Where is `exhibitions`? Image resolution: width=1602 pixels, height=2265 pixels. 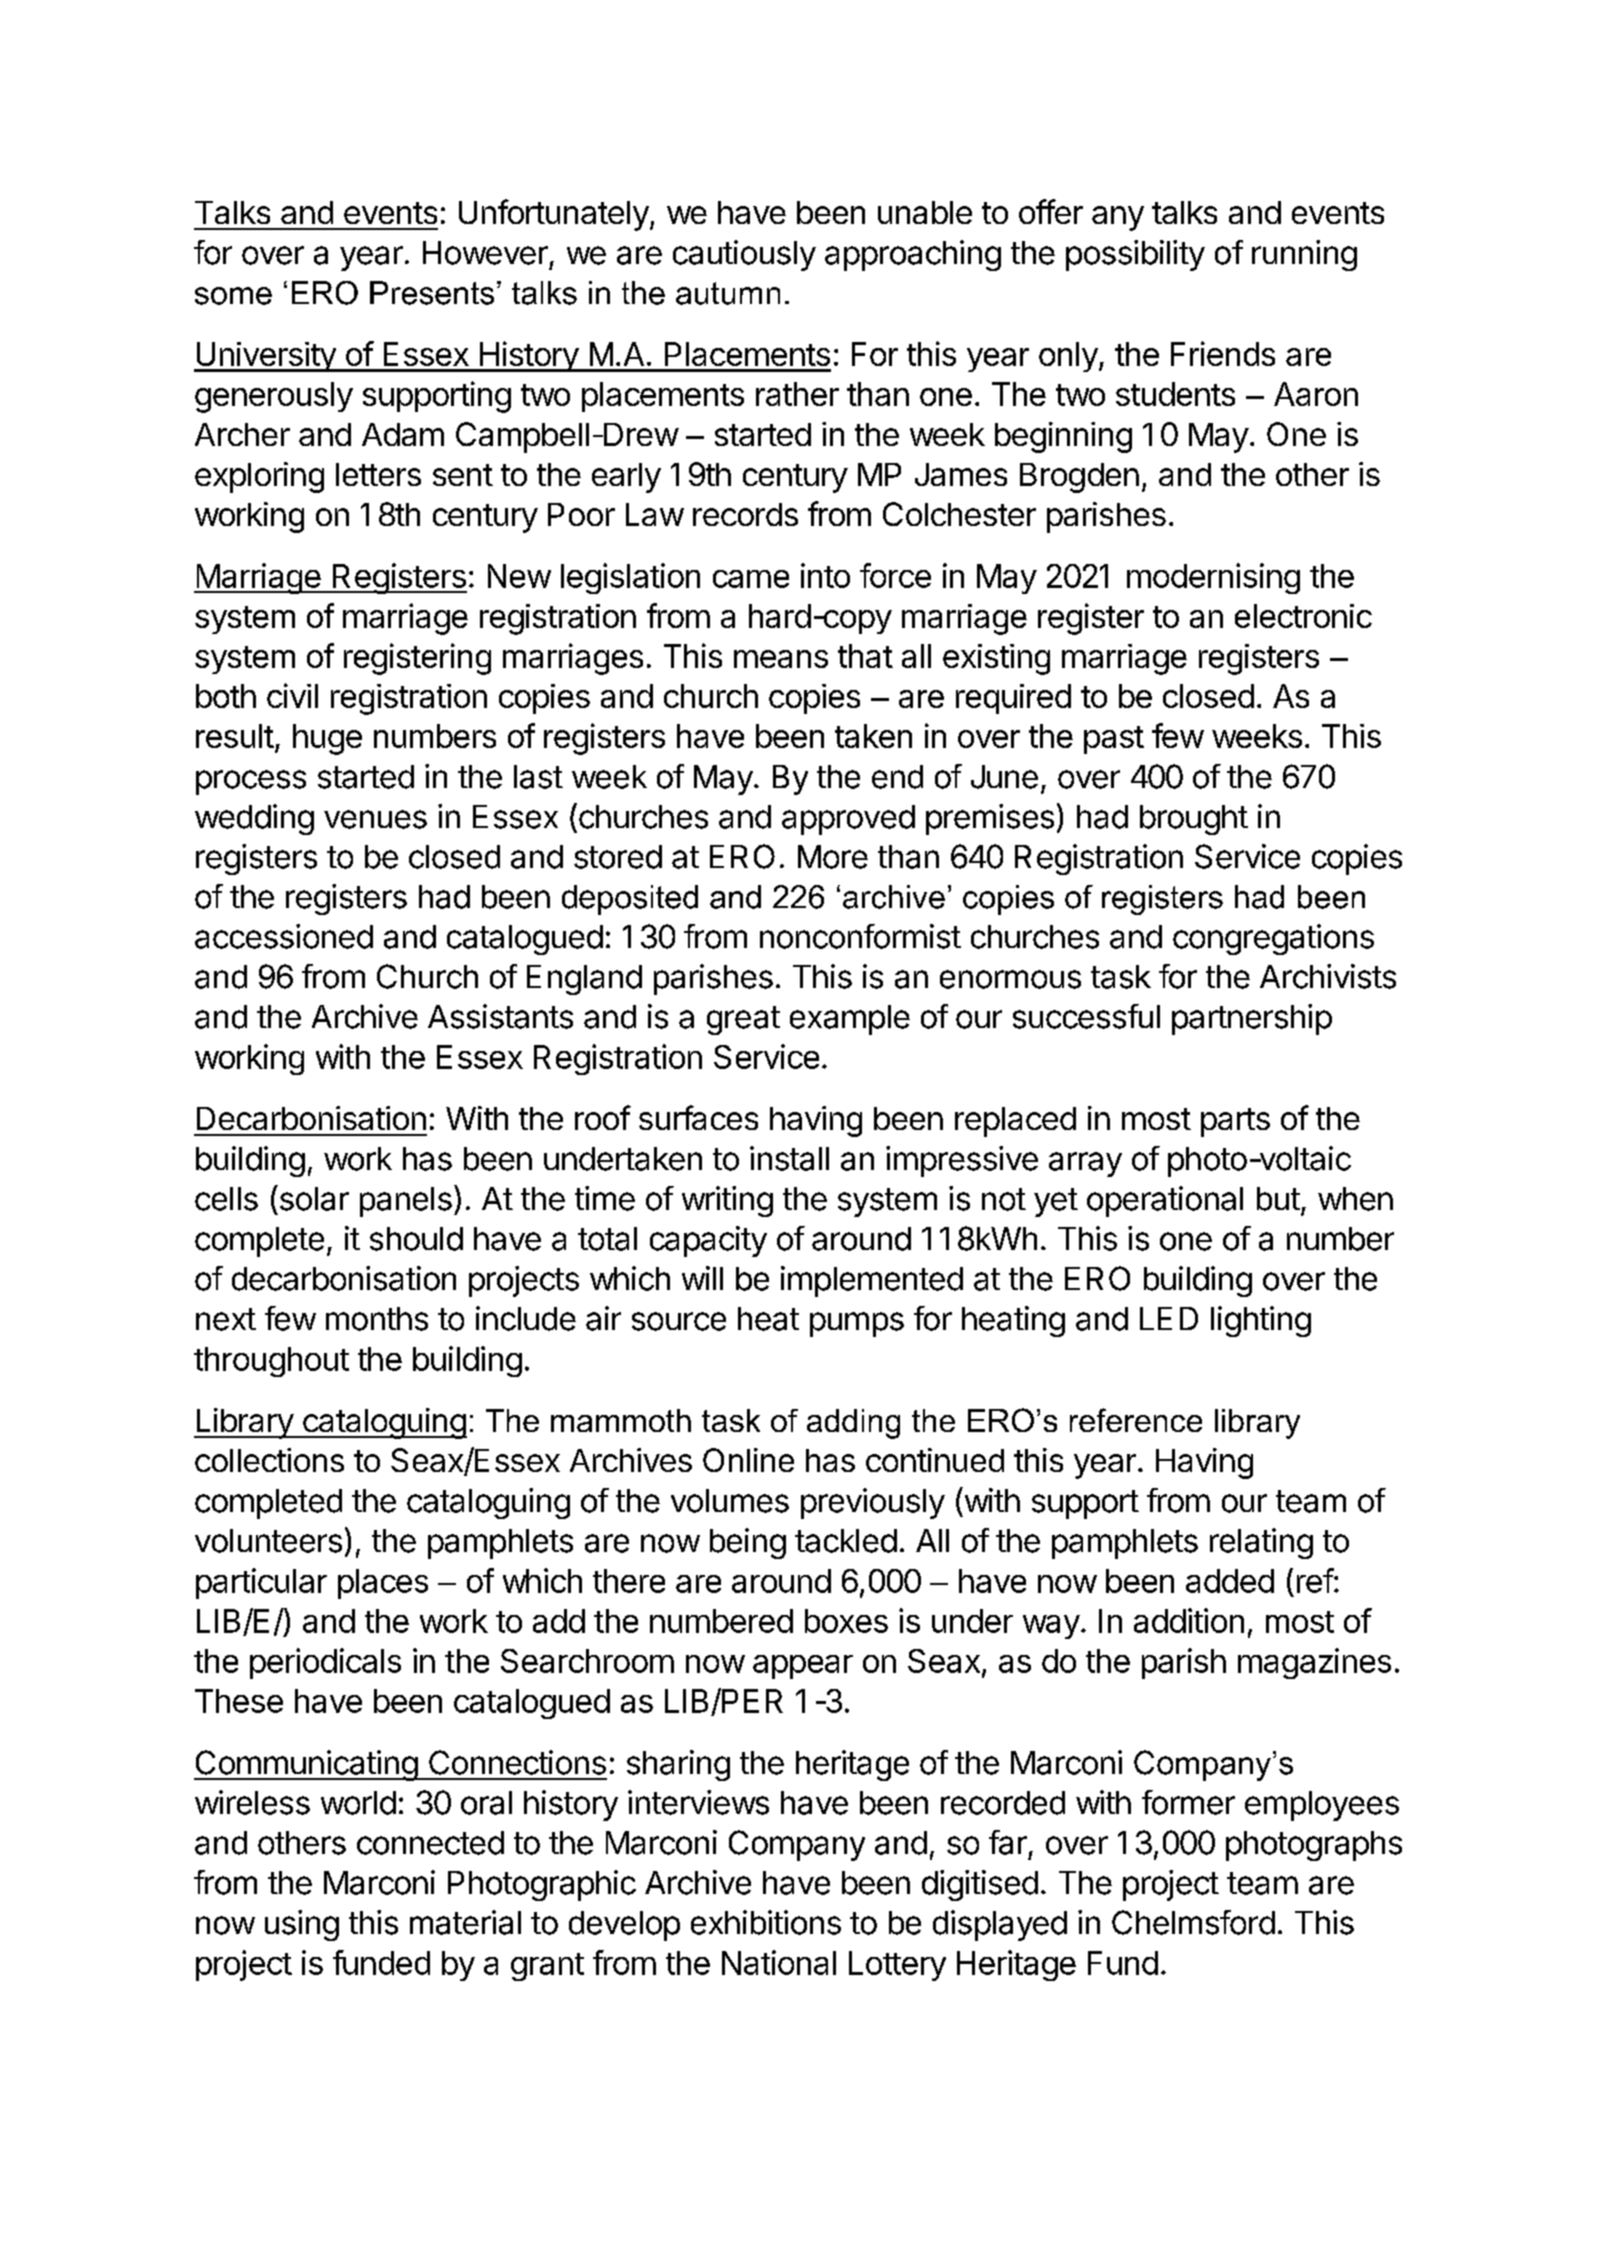
exhibitions is located at coordinates (766, 1922).
